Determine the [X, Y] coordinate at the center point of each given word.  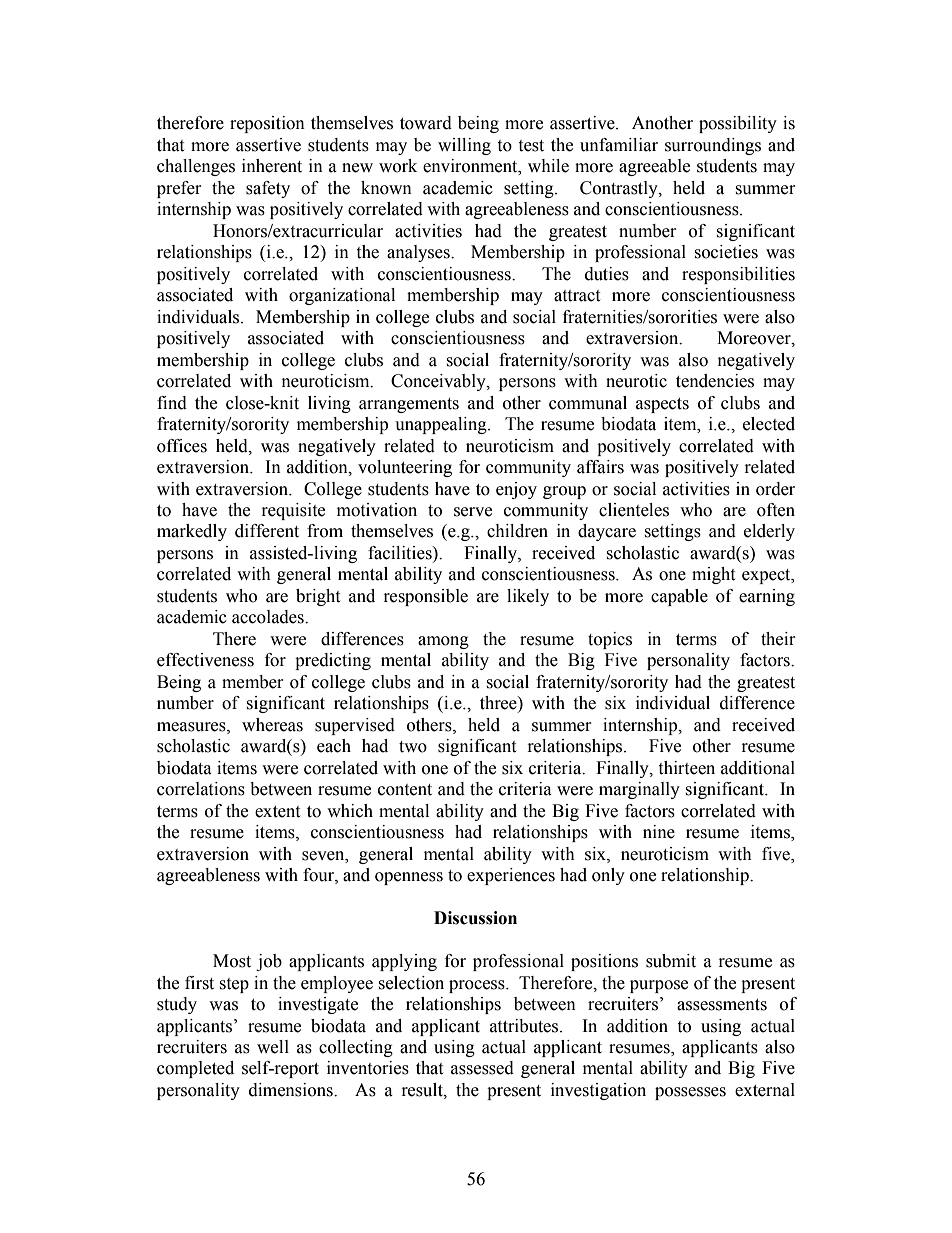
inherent [272, 166]
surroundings [713, 146]
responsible [426, 597]
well [273, 1047]
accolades [269, 617]
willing [464, 146]
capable [679, 597]
